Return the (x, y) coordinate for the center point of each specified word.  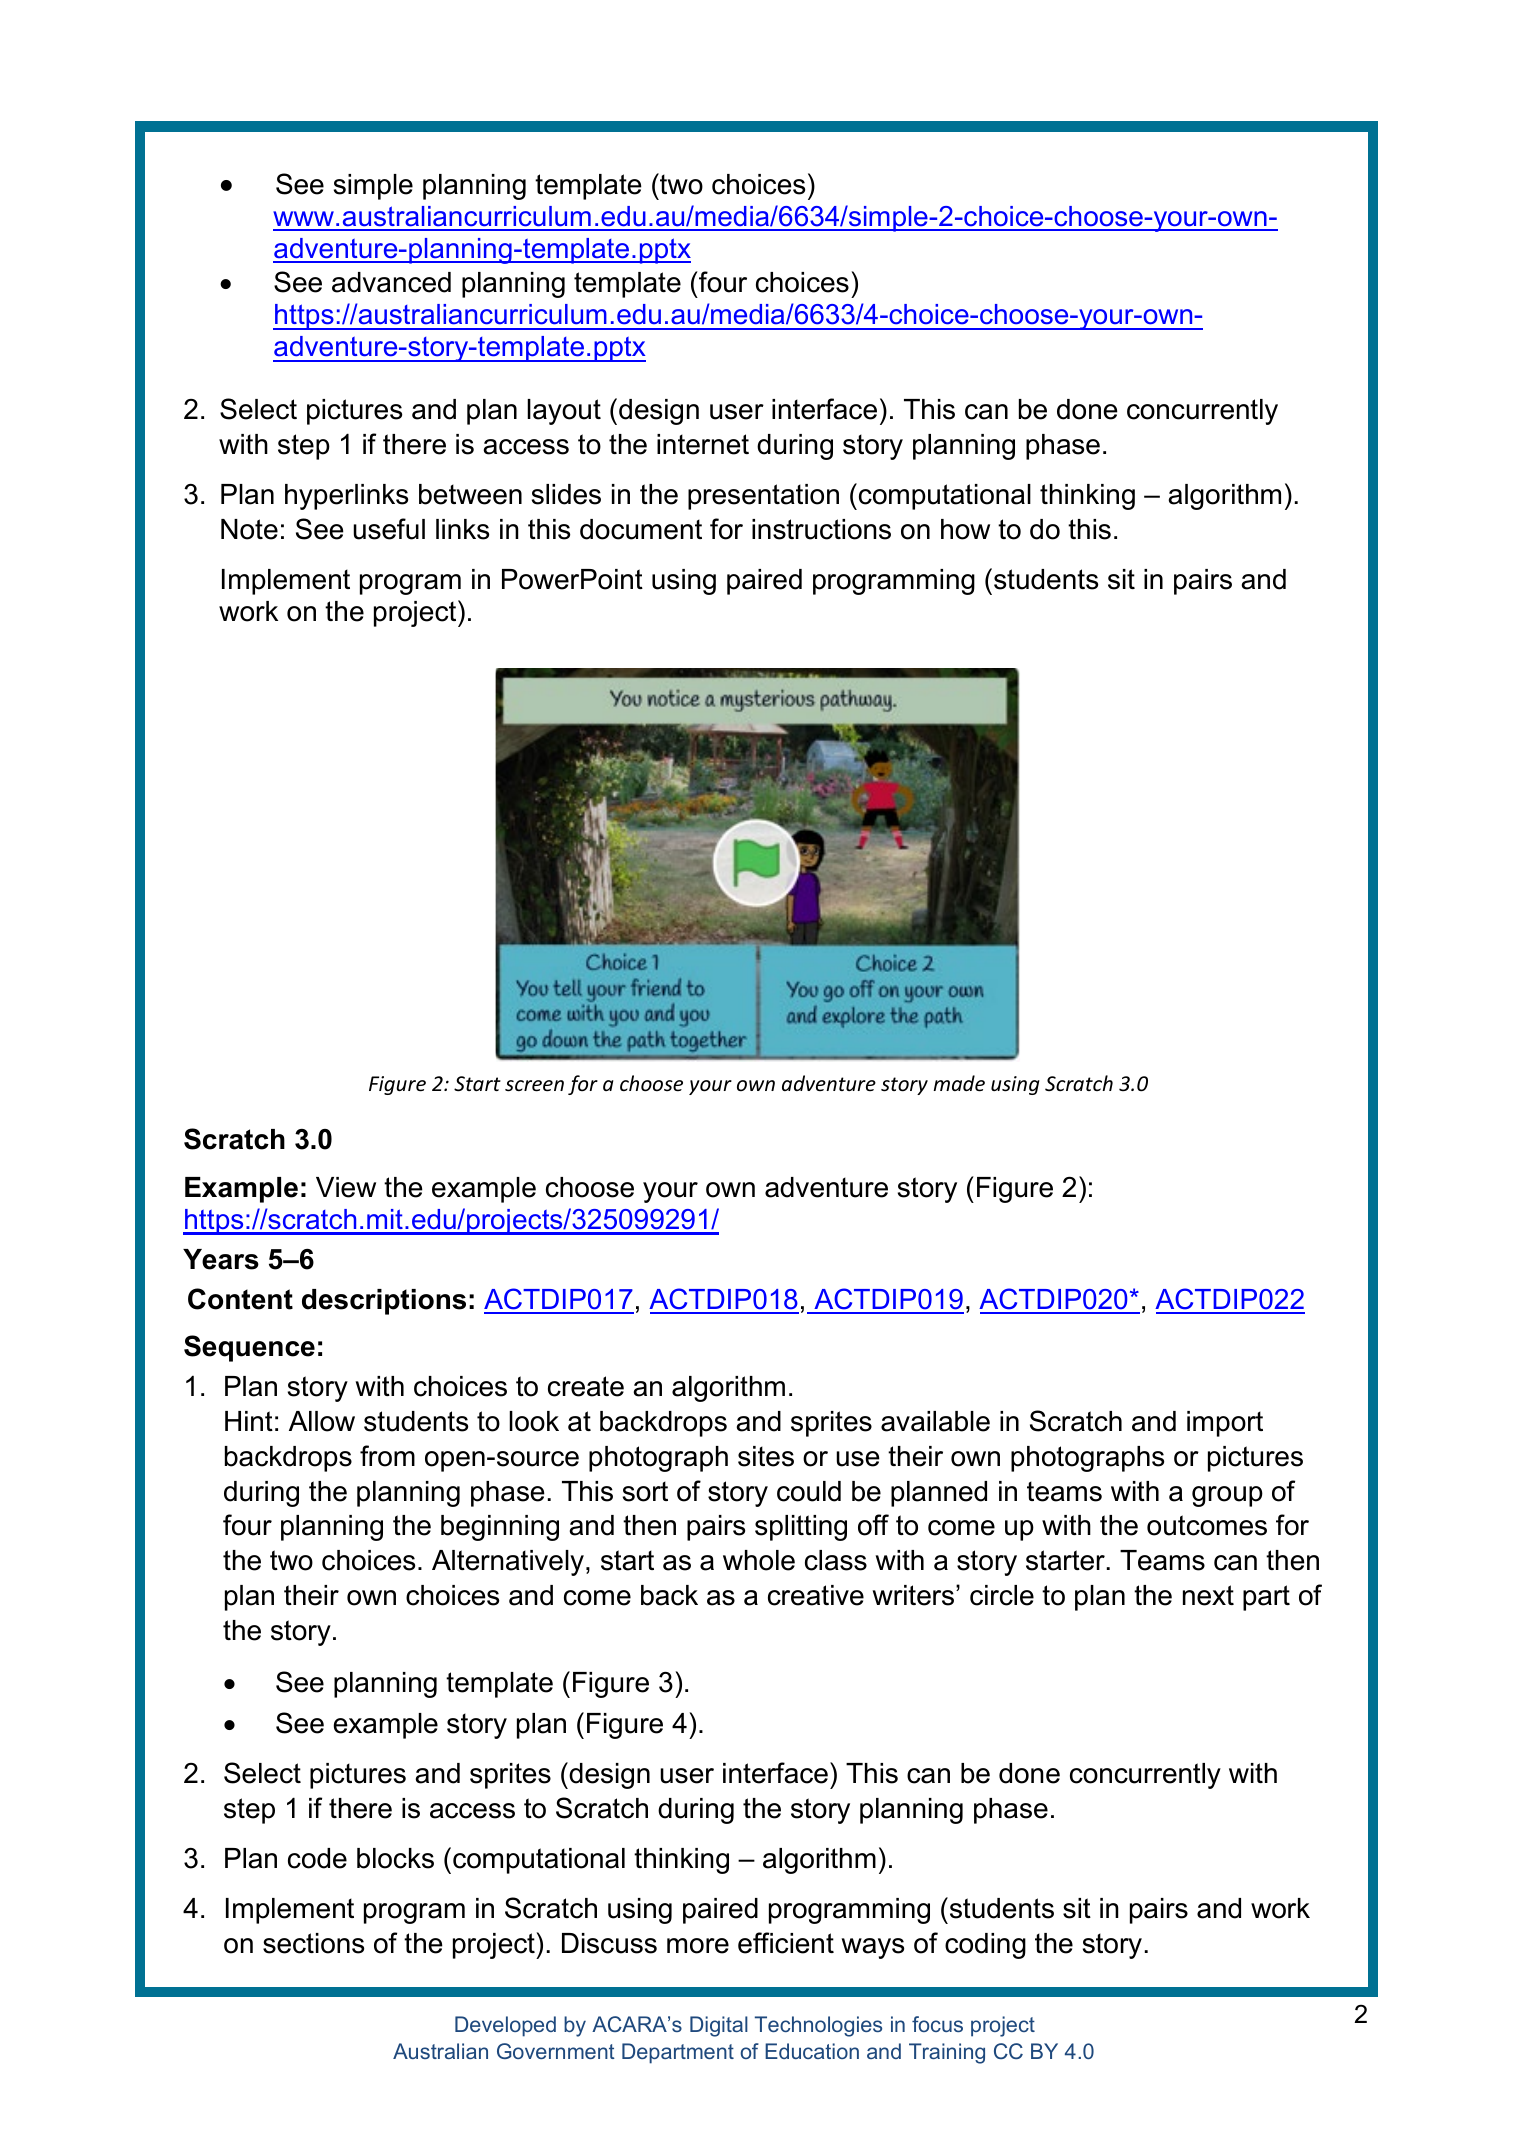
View (346, 1187)
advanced (391, 282)
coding (985, 1946)
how (965, 529)
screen (534, 1086)
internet (703, 444)
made (959, 1083)
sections (313, 1943)
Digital (719, 2026)
